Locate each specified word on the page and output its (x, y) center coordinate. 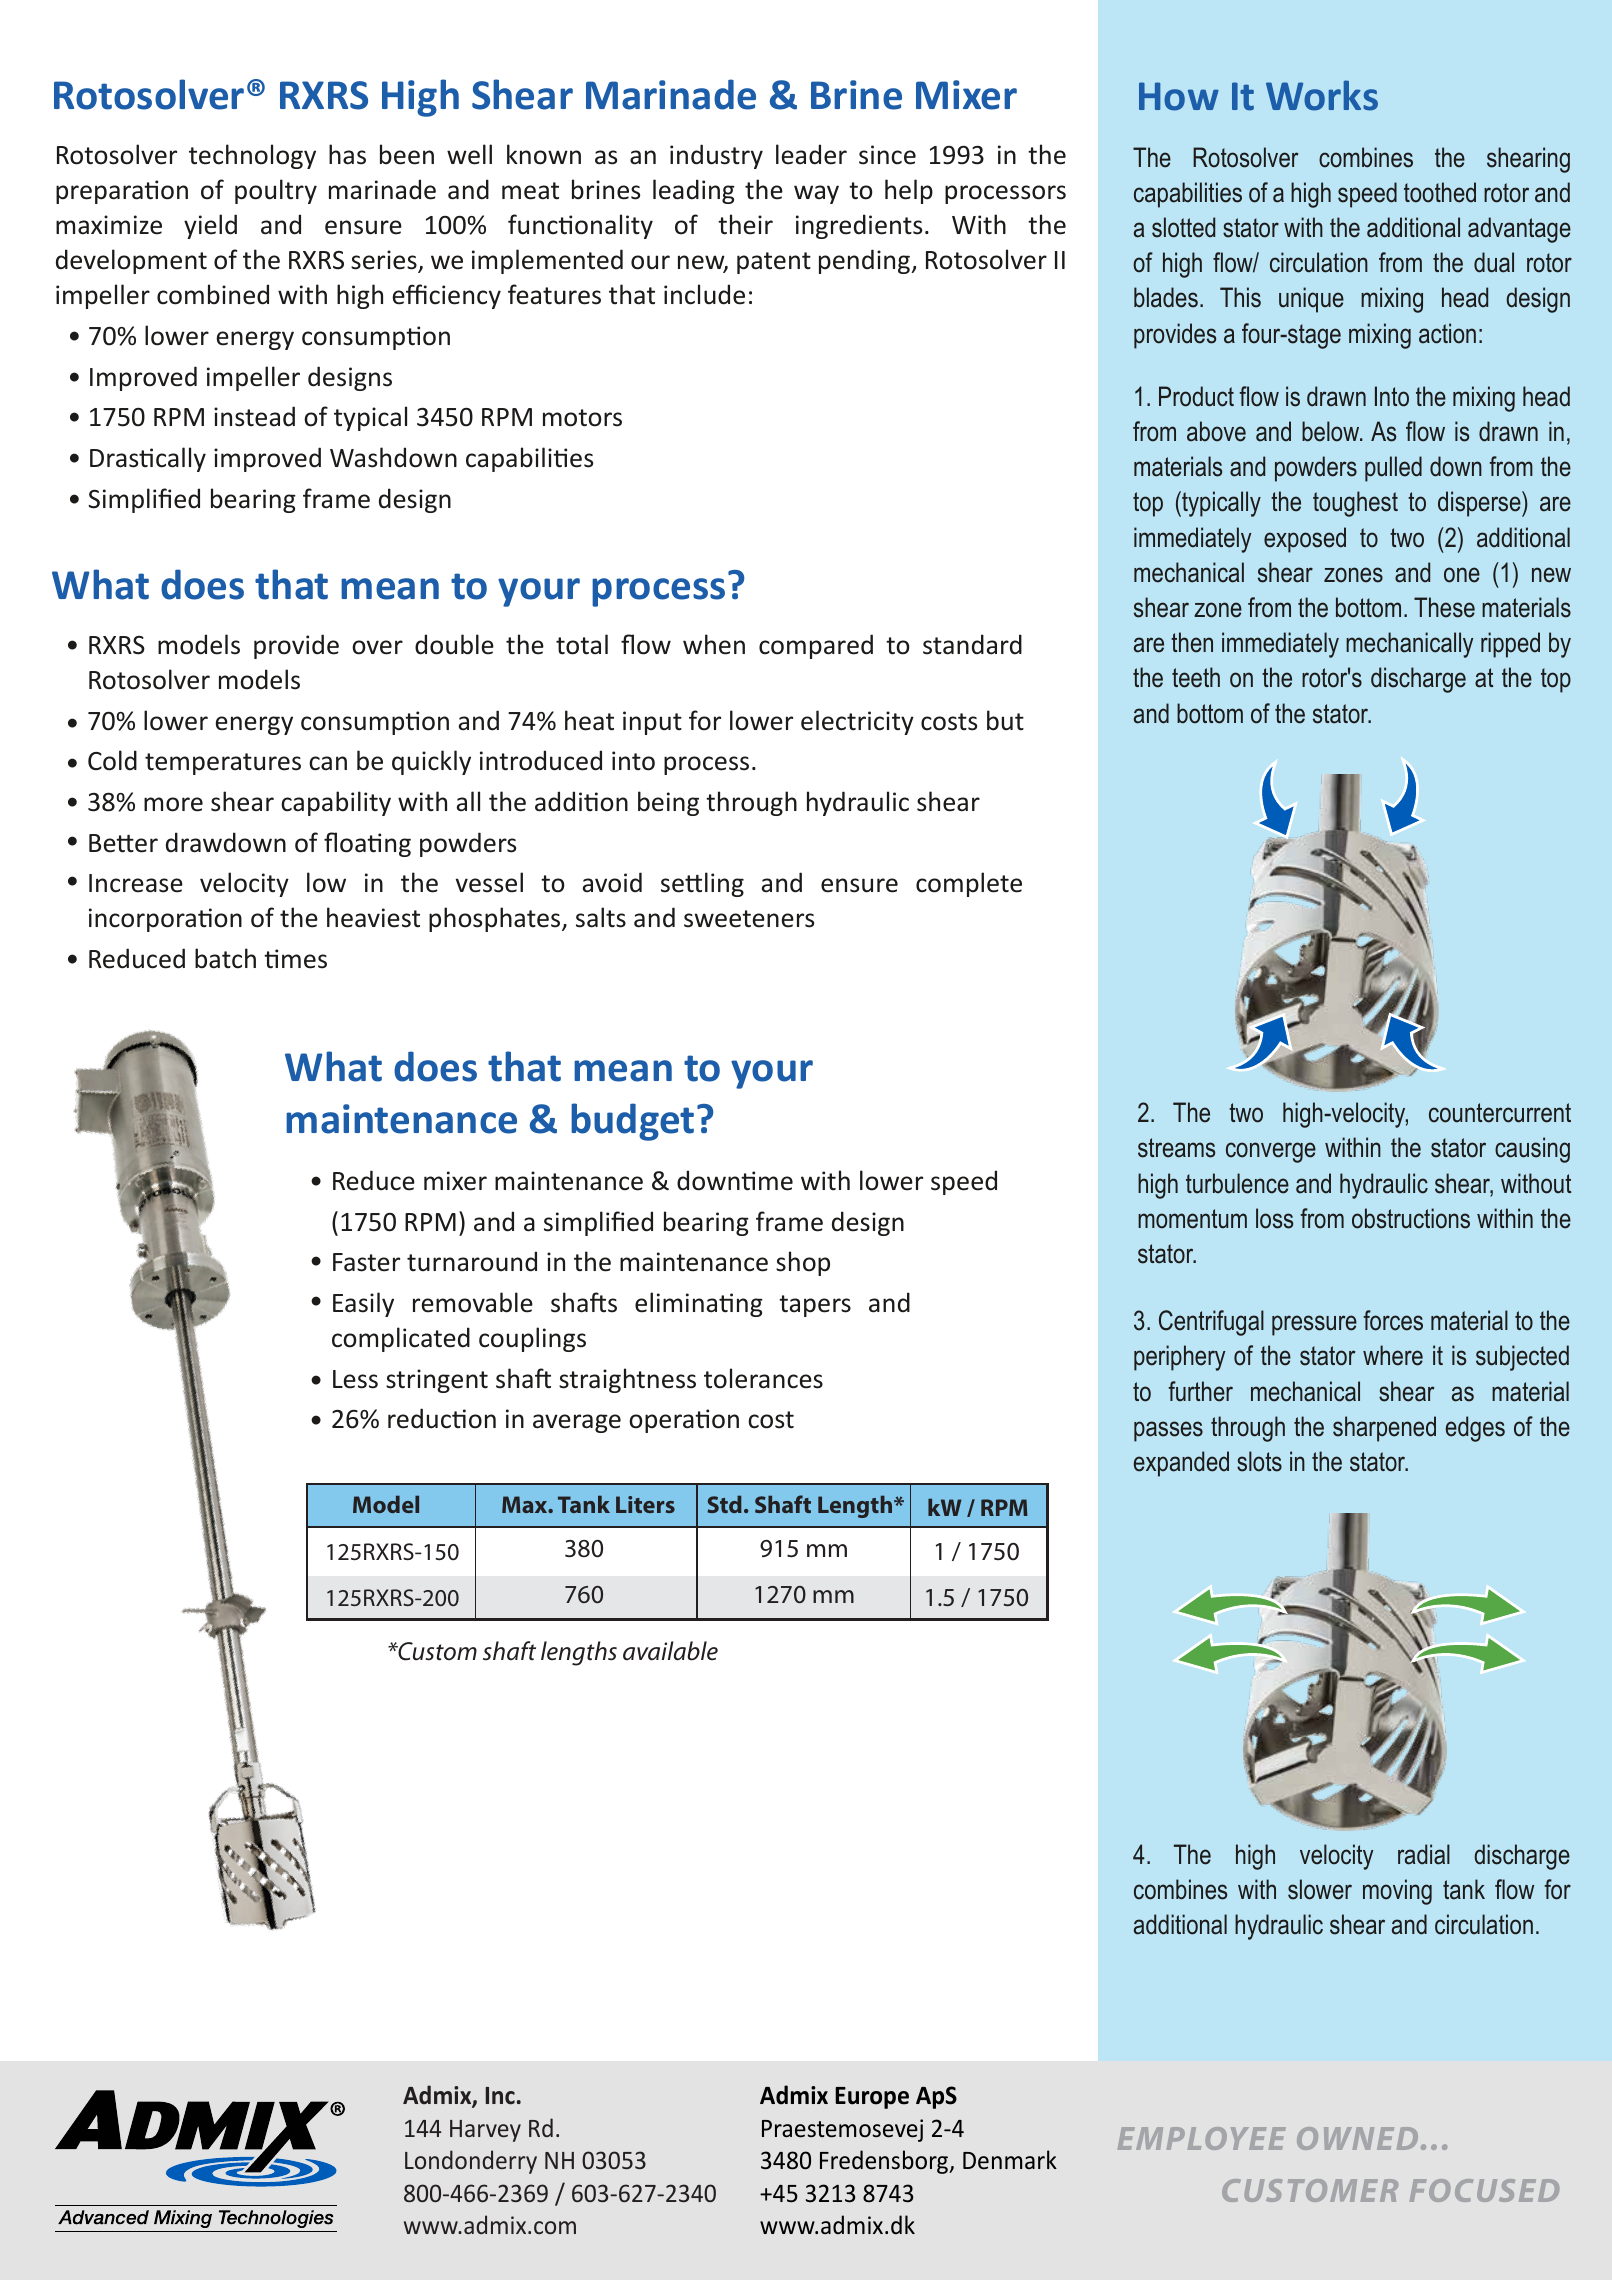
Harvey (485, 2131)
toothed (1440, 192)
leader (811, 154)
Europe (872, 2098)
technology (252, 156)
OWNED (1357, 2138)
